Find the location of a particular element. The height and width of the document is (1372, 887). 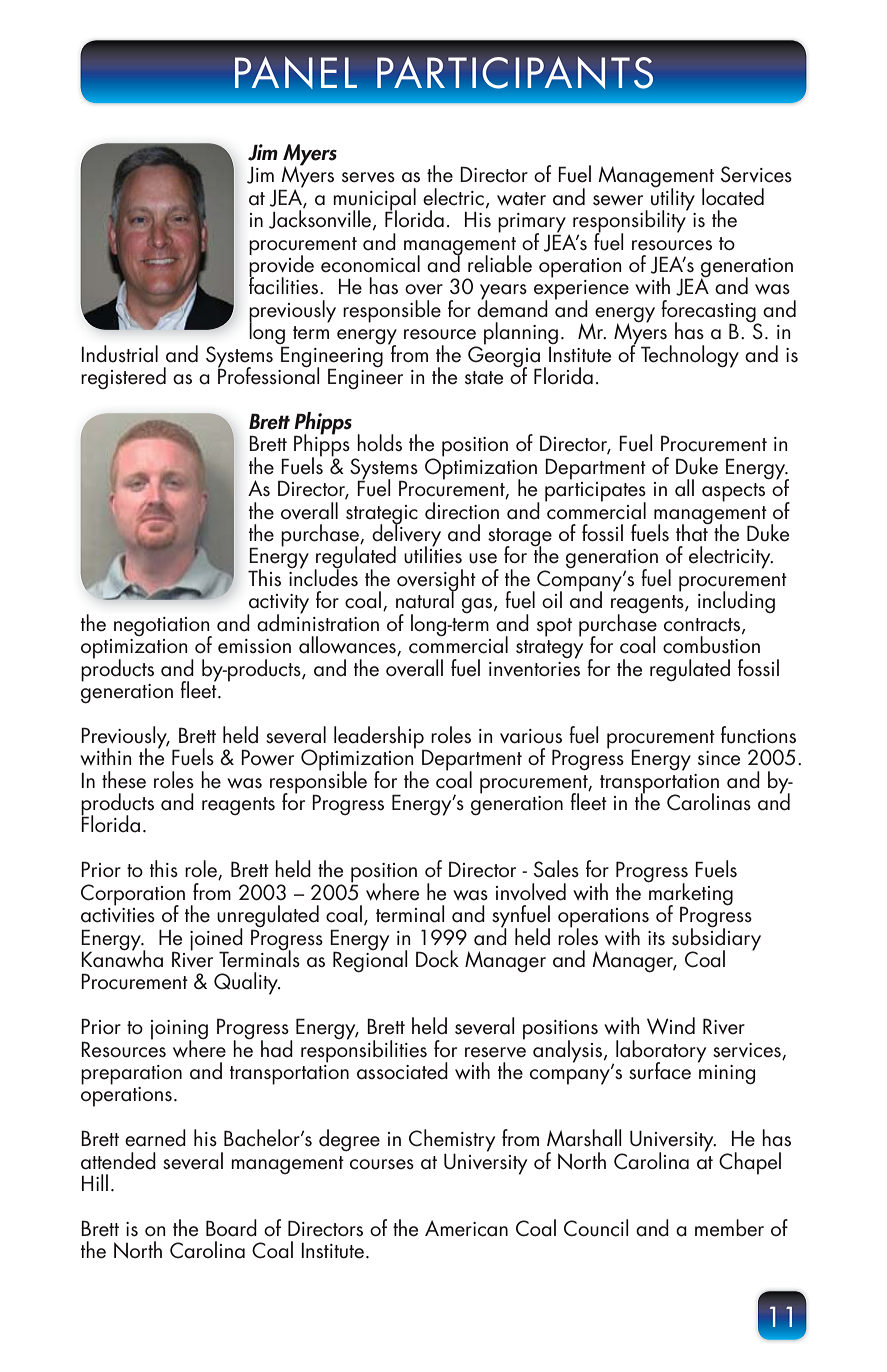

utility is located at coordinates (673, 199).
